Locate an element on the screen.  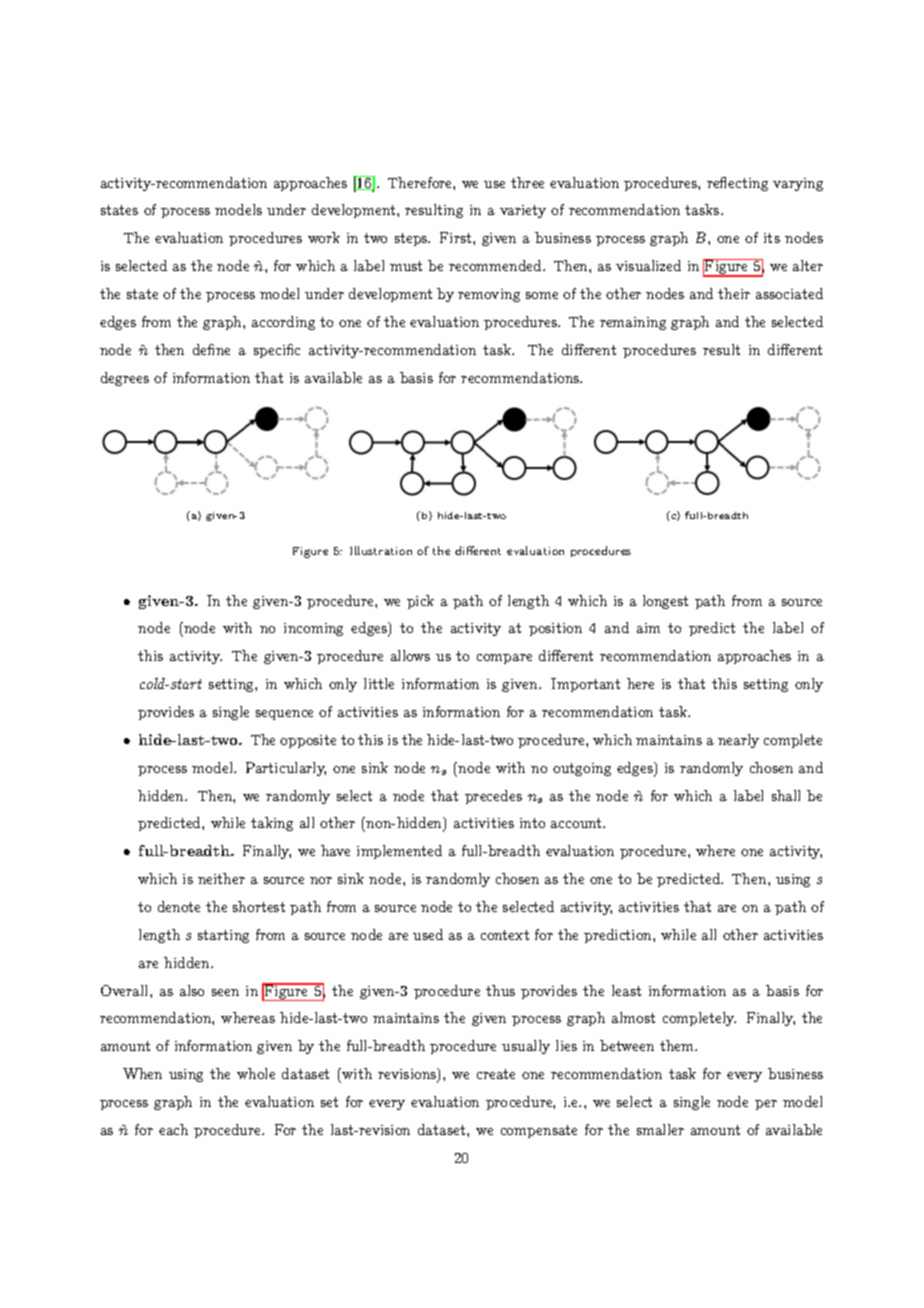
Illustration is located at coordinates (381, 550).
